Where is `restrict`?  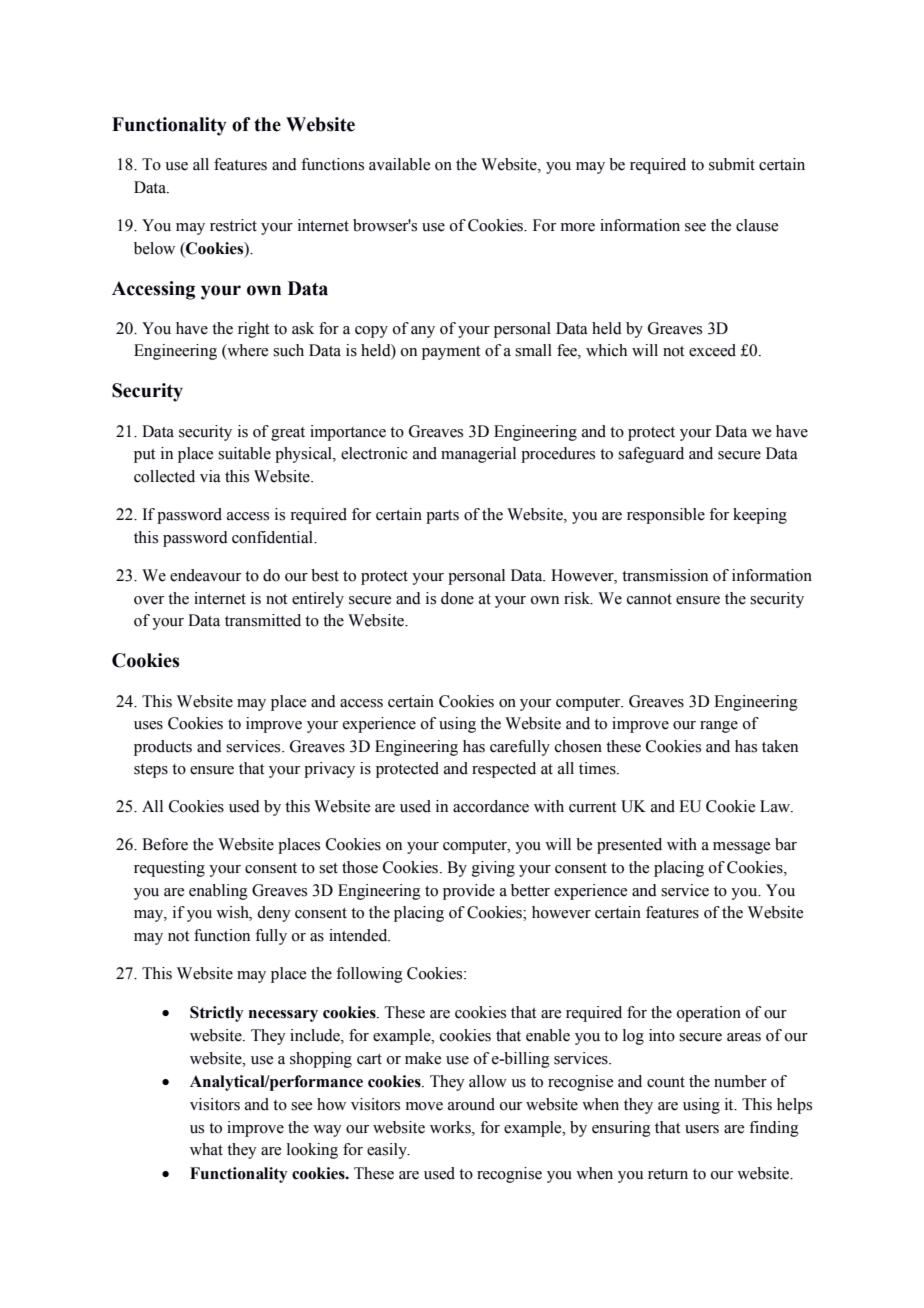
restrict is located at coordinates (233, 225).
